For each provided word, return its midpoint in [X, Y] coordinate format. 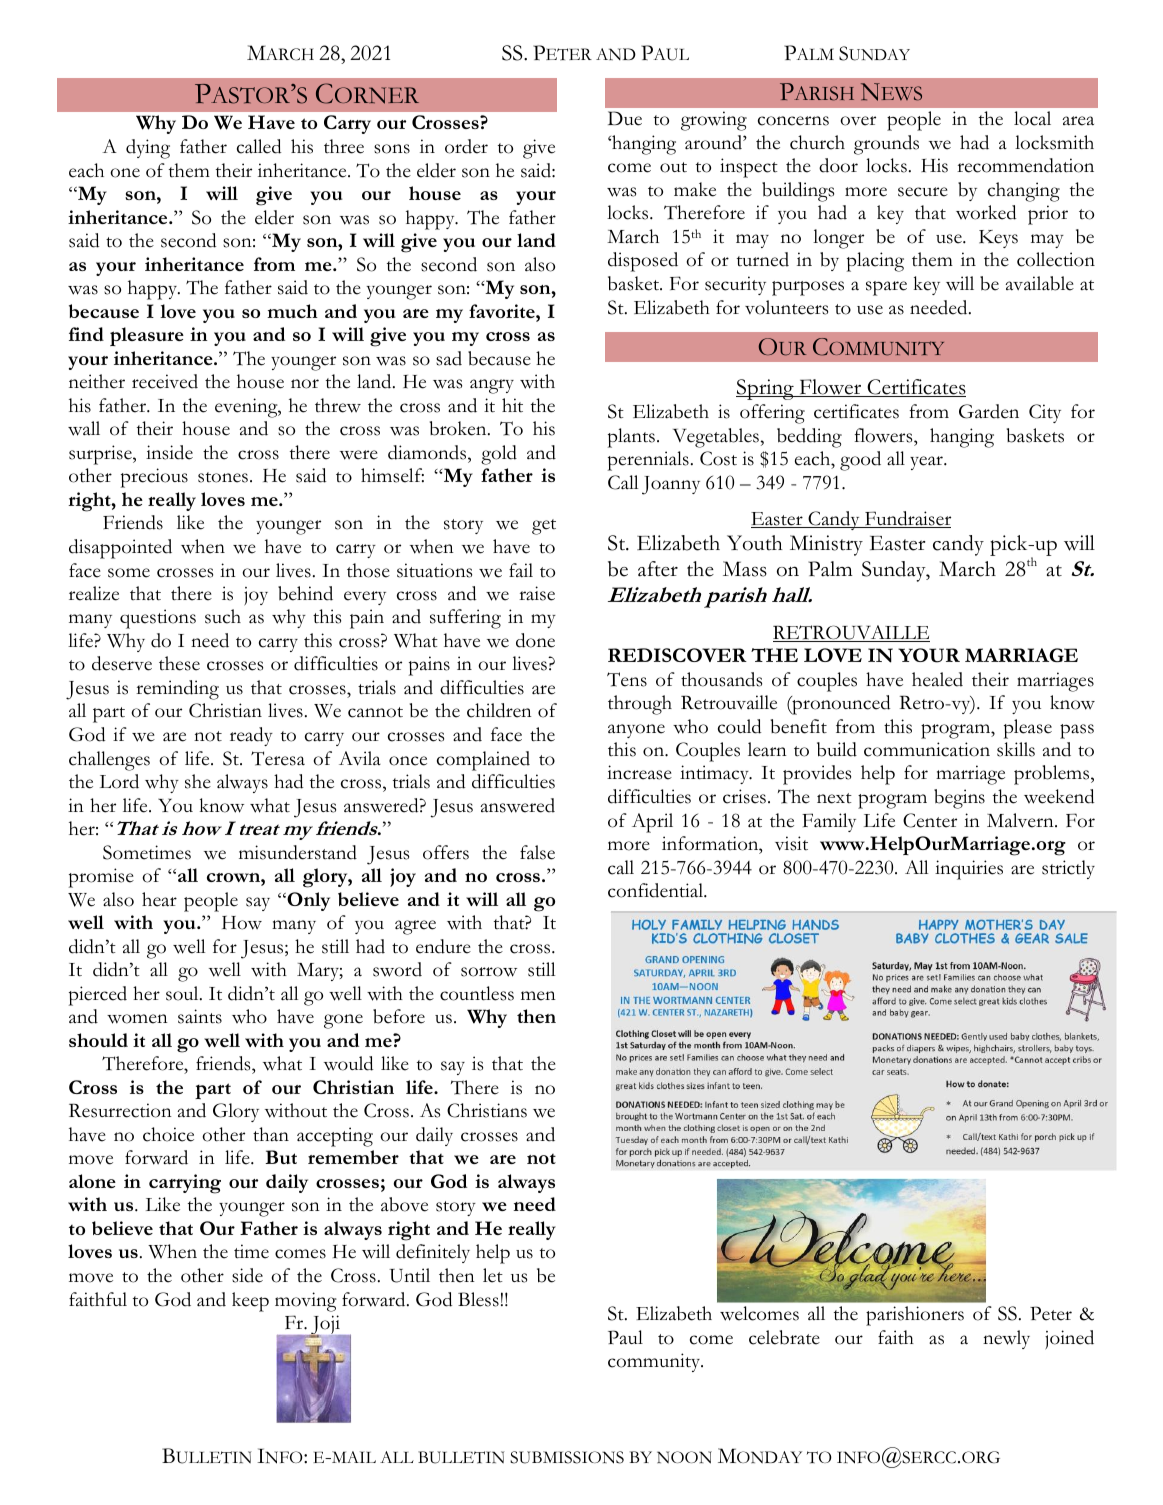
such [223, 616]
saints [200, 1016]
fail [521, 570]
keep [250, 1302]
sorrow [489, 972]
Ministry [826, 545]
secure [923, 192]
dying [148, 149]
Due [625, 118]
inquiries [969, 870]
